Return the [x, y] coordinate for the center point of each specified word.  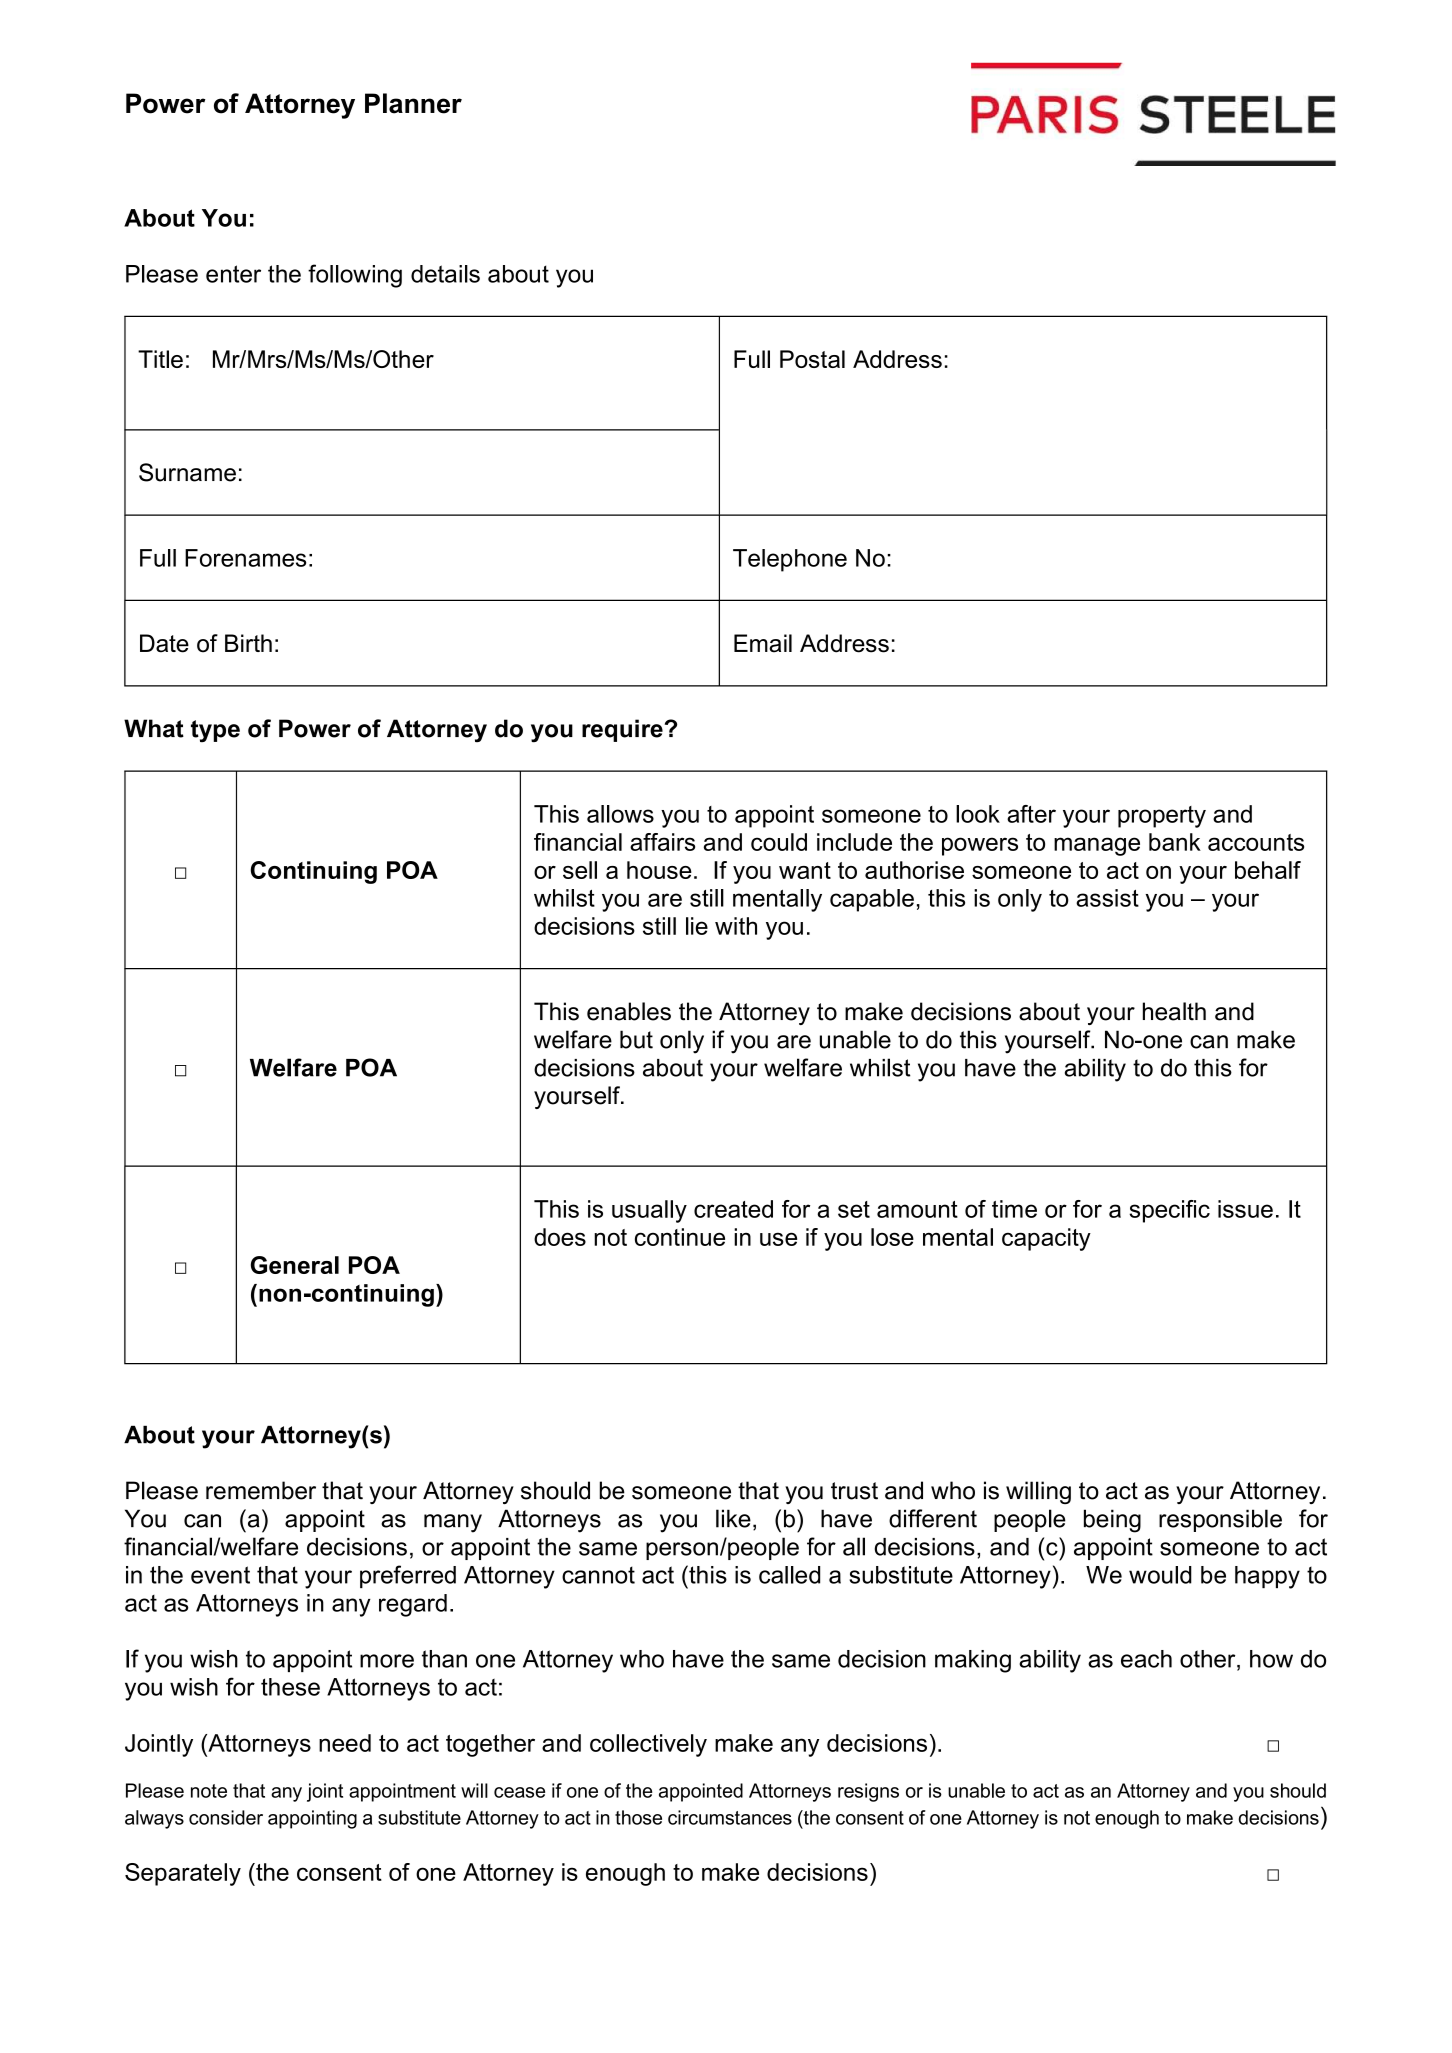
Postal [812, 359]
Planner [413, 103]
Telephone [790, 560]
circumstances [730, 1817]
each [1146, 1659]
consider [226, 1817]
